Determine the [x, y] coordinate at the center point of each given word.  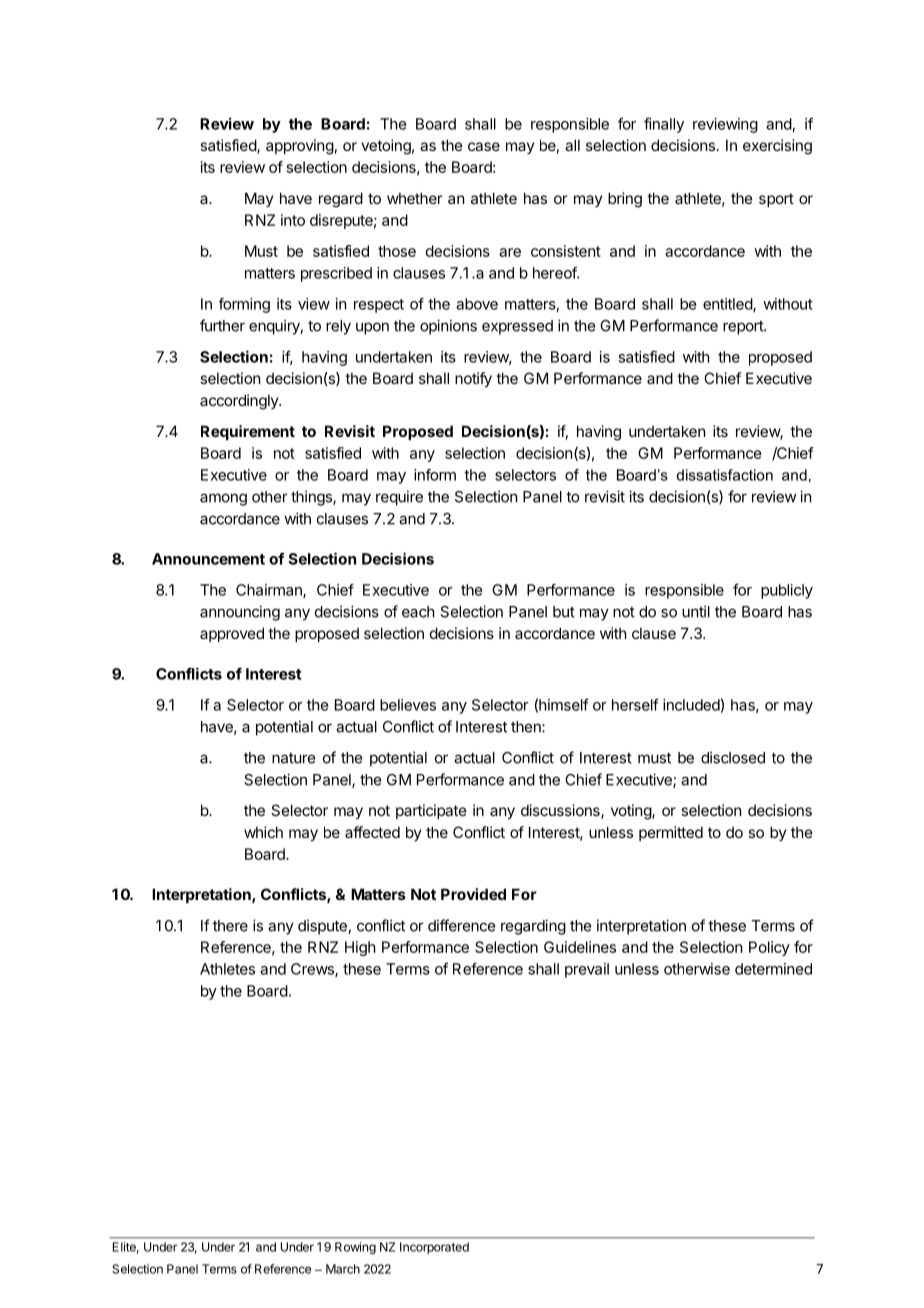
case [484, 146]
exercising [777, 147]
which [263, 832]
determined [773, 969]
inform [435, 475]
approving [300, 147]
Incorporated [434, 1248]
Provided [473, 894]
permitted [671, 833]
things [312, 498]
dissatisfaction [724, 475]
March [343, 1269]
